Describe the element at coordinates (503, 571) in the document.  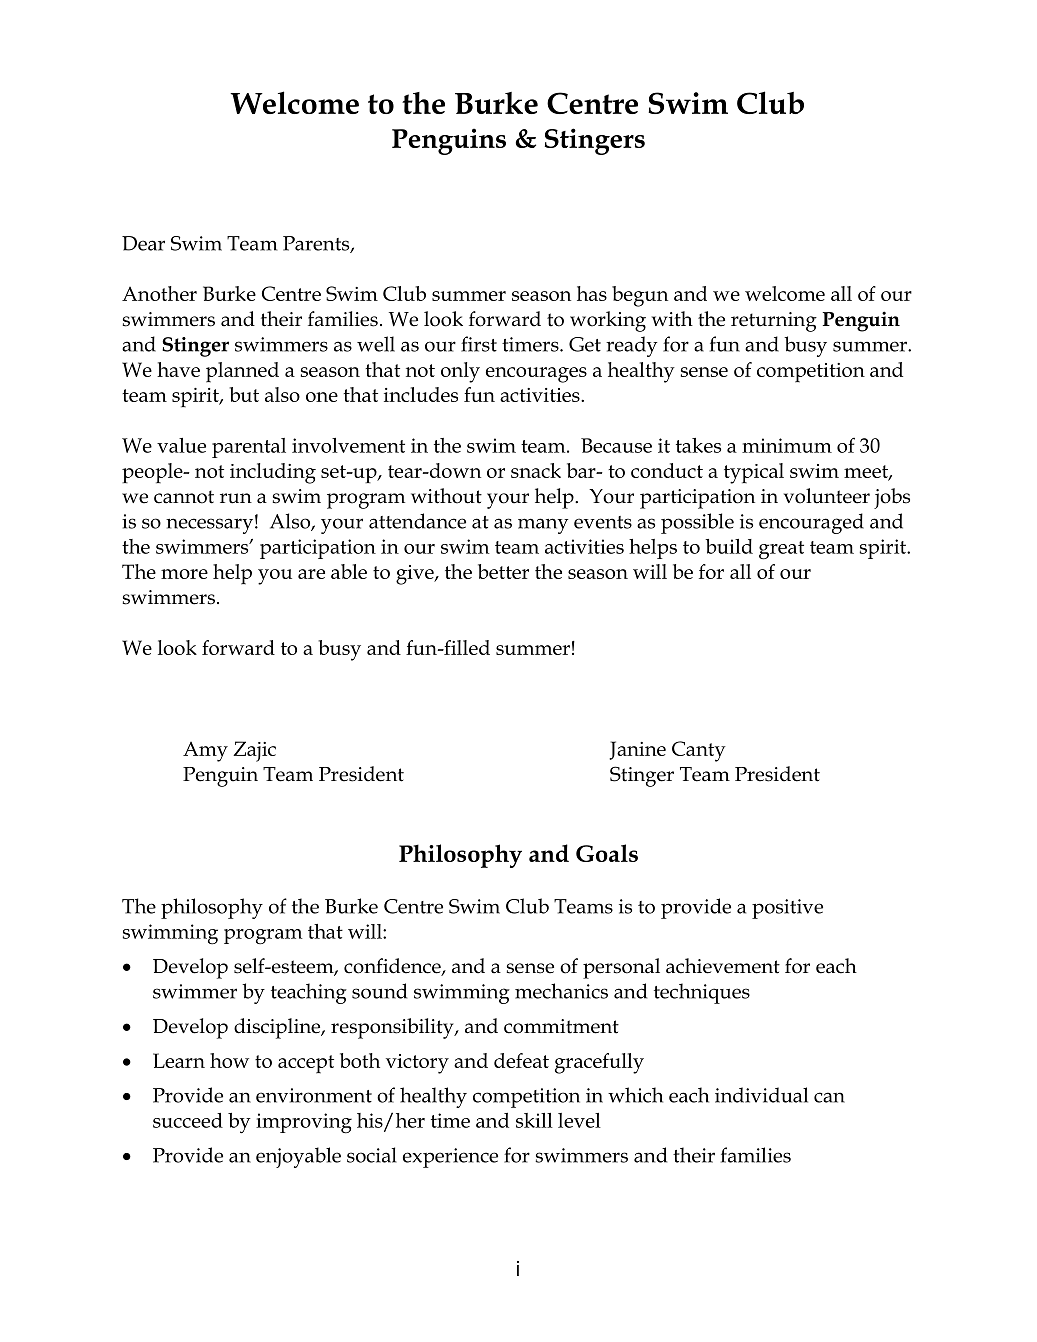
I see `better` at that location.
